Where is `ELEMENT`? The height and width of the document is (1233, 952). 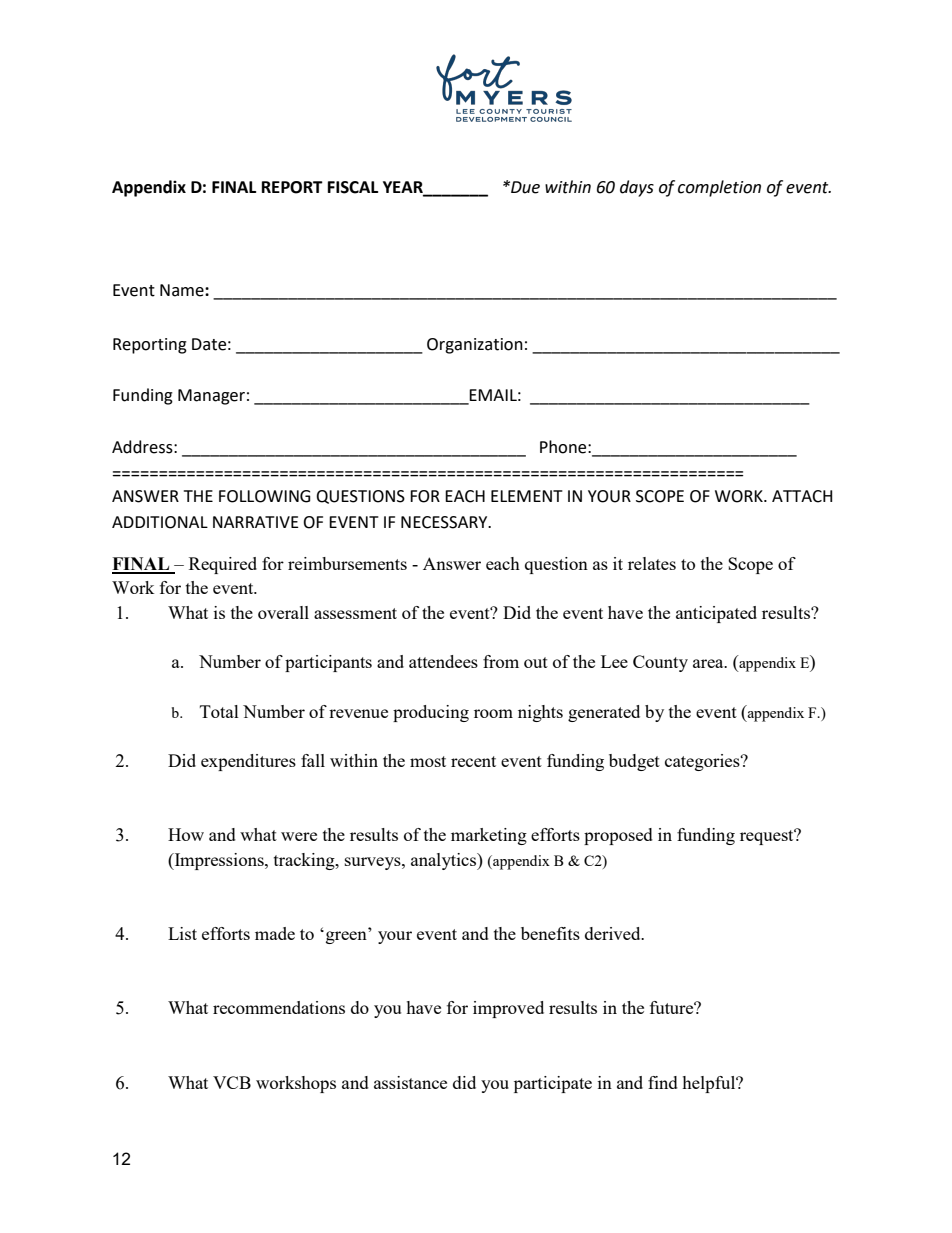 ELEMENT is located at coordinates (527, 496).
